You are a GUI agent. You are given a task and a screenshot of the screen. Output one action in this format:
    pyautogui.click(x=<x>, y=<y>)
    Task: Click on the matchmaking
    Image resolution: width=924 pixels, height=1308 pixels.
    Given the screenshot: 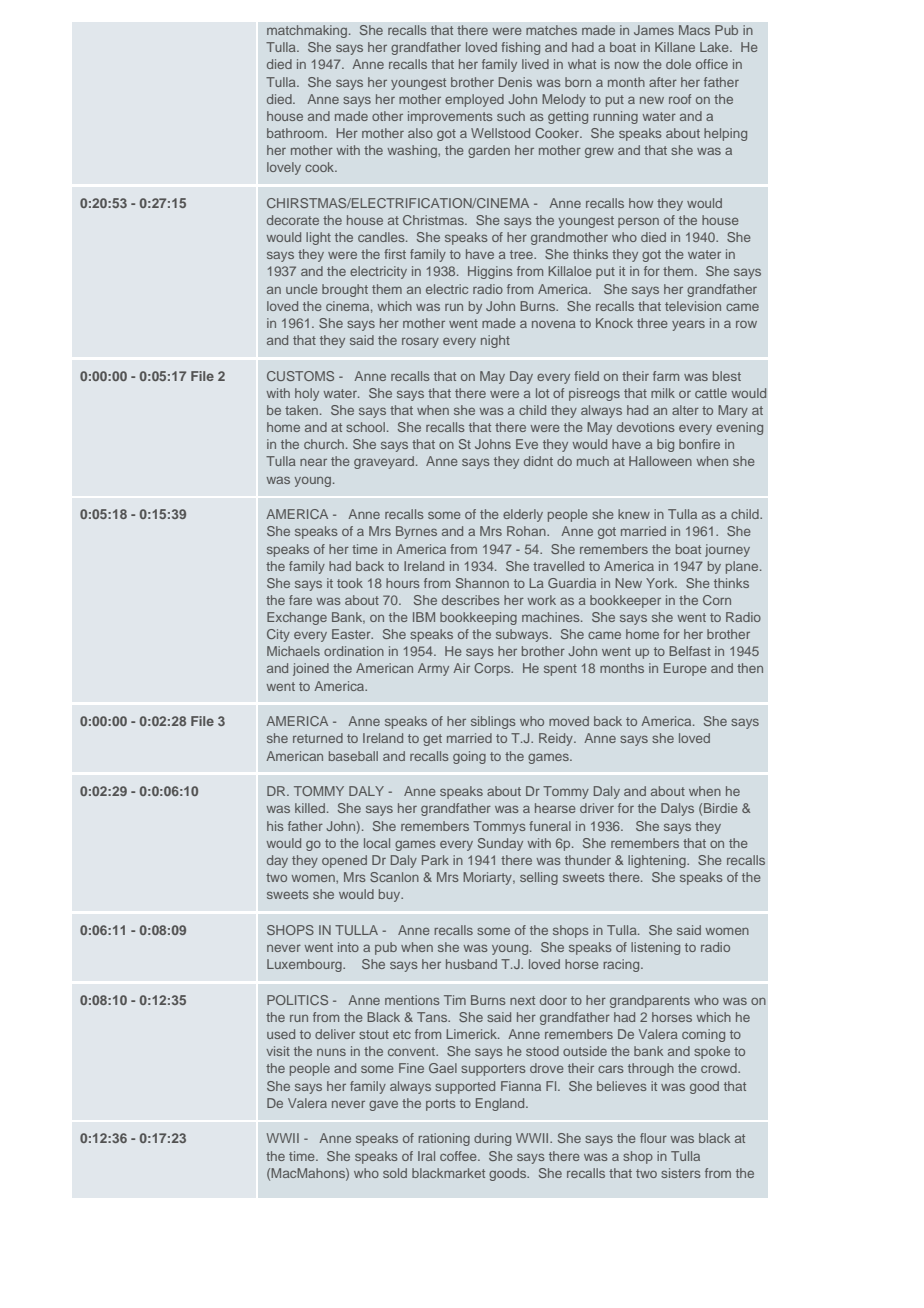 What is the action you would take?
    pyautogui.click(x=308, y=31)
